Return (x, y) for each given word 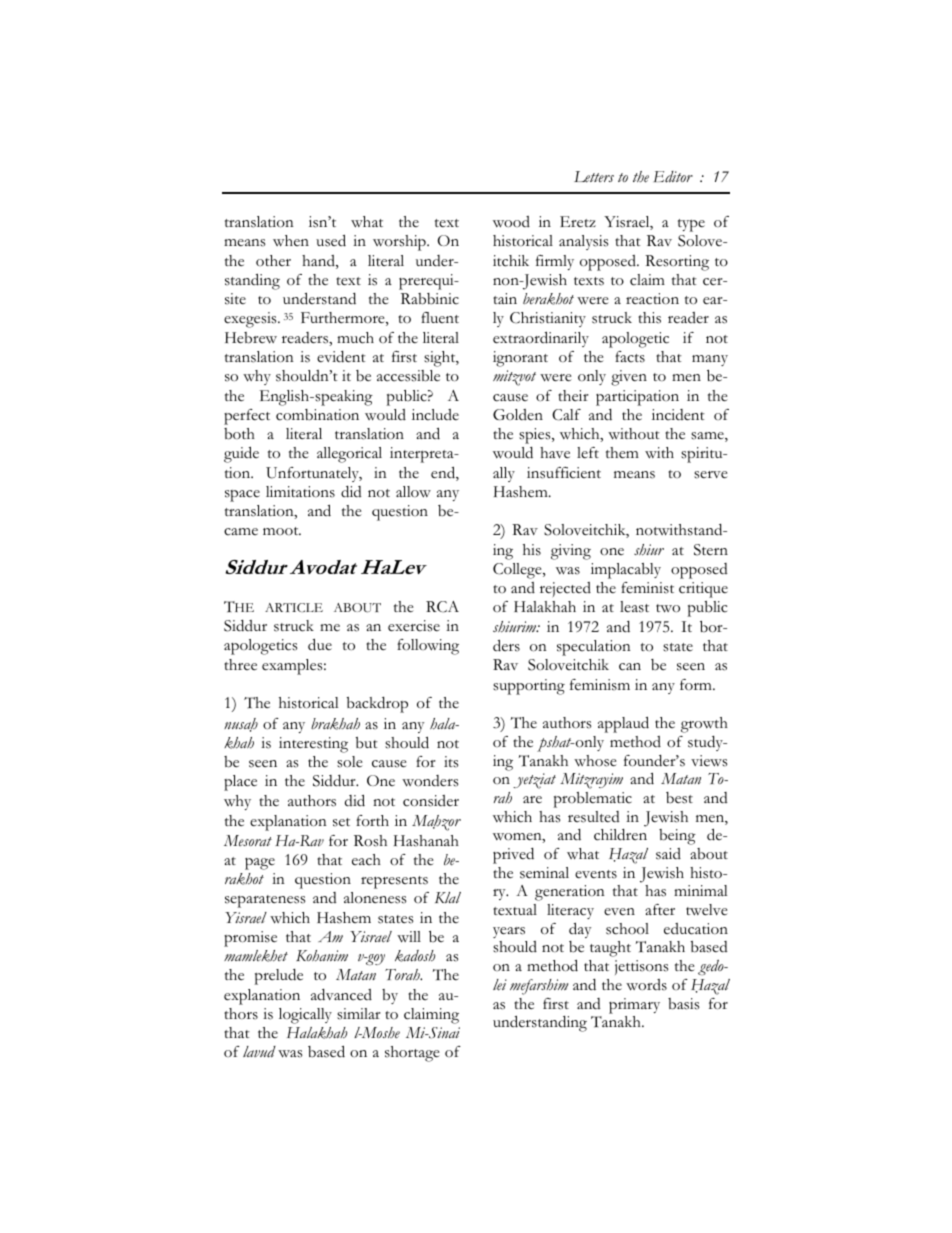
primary (634, 1006)
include (435, 415)
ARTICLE (294, 607)
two (668, 608)
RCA (442, 607)
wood (511, 222)
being (677, 837)
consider (431, 801)
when (291, 240)
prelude (278, 977)
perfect (247, 417)
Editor (673, 177)
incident (678, 415)
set (341, 822)
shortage (412, 1054)
